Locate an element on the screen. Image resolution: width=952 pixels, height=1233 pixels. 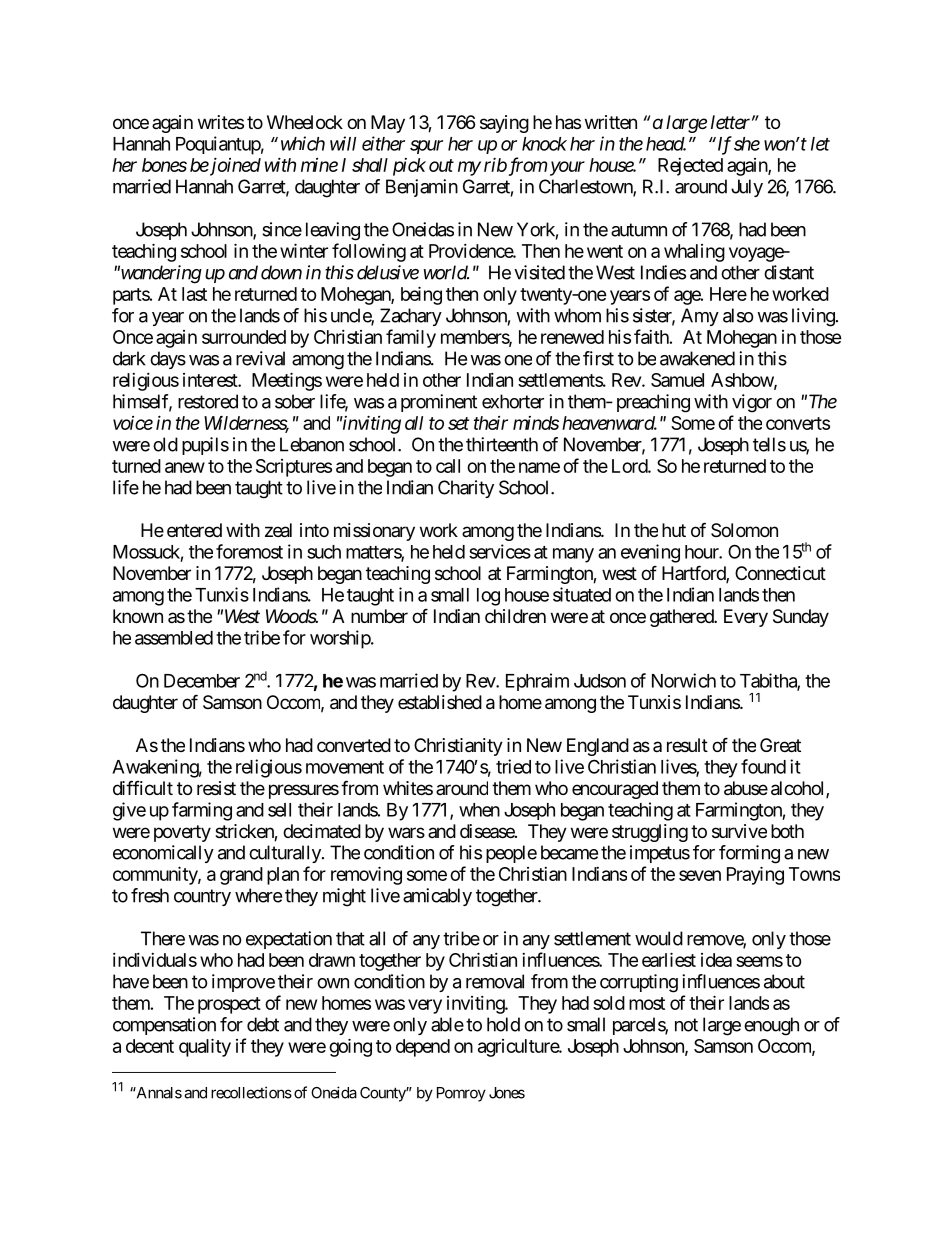
joined is located at coordinates (234, 166).
